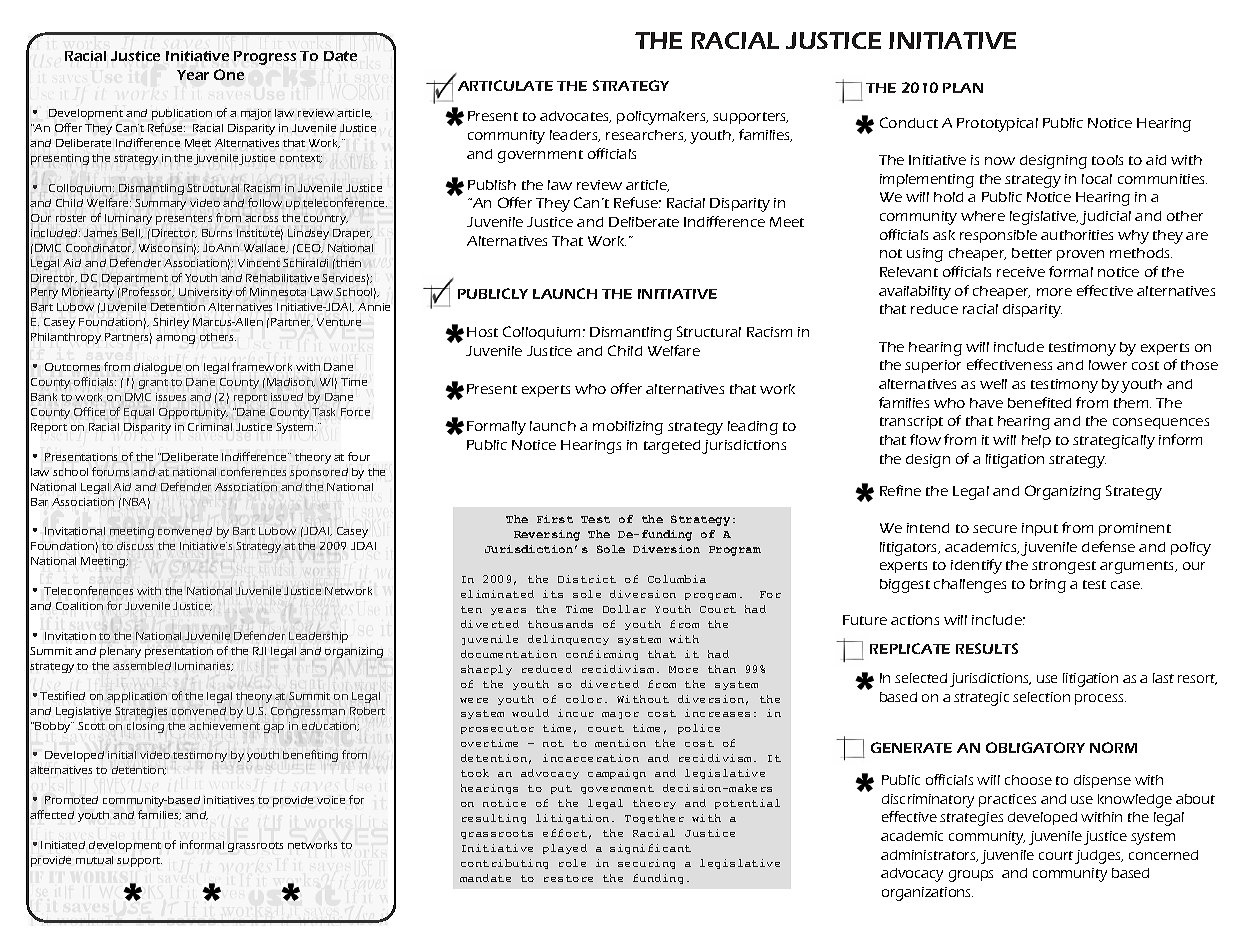  What do you see at coordinates (229, 74) in the image?
I see `One` at bounding box center [229, 74].
